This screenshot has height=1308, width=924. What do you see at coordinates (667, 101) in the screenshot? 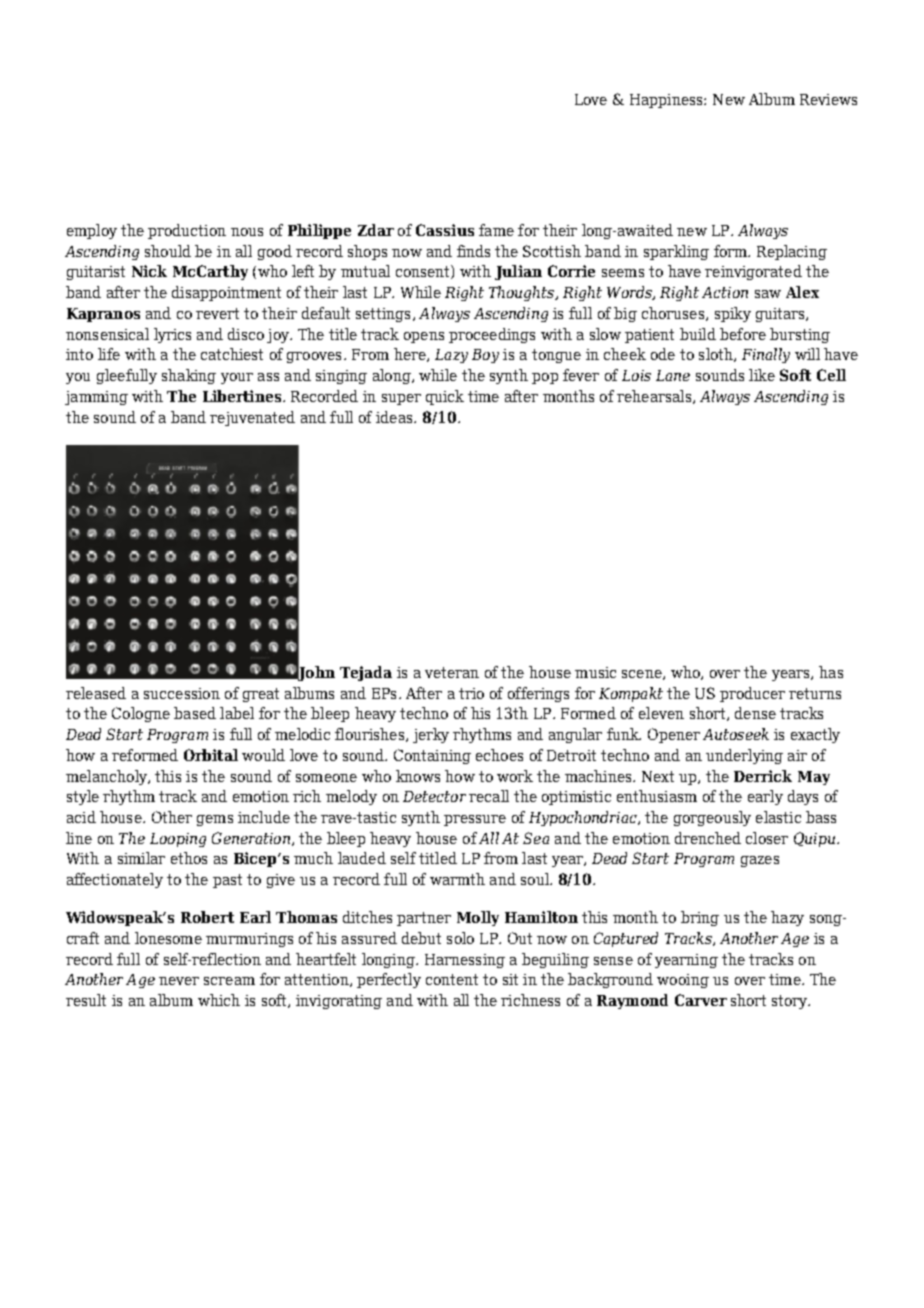
I see `Happiness` at bounding box center [667, 101].
